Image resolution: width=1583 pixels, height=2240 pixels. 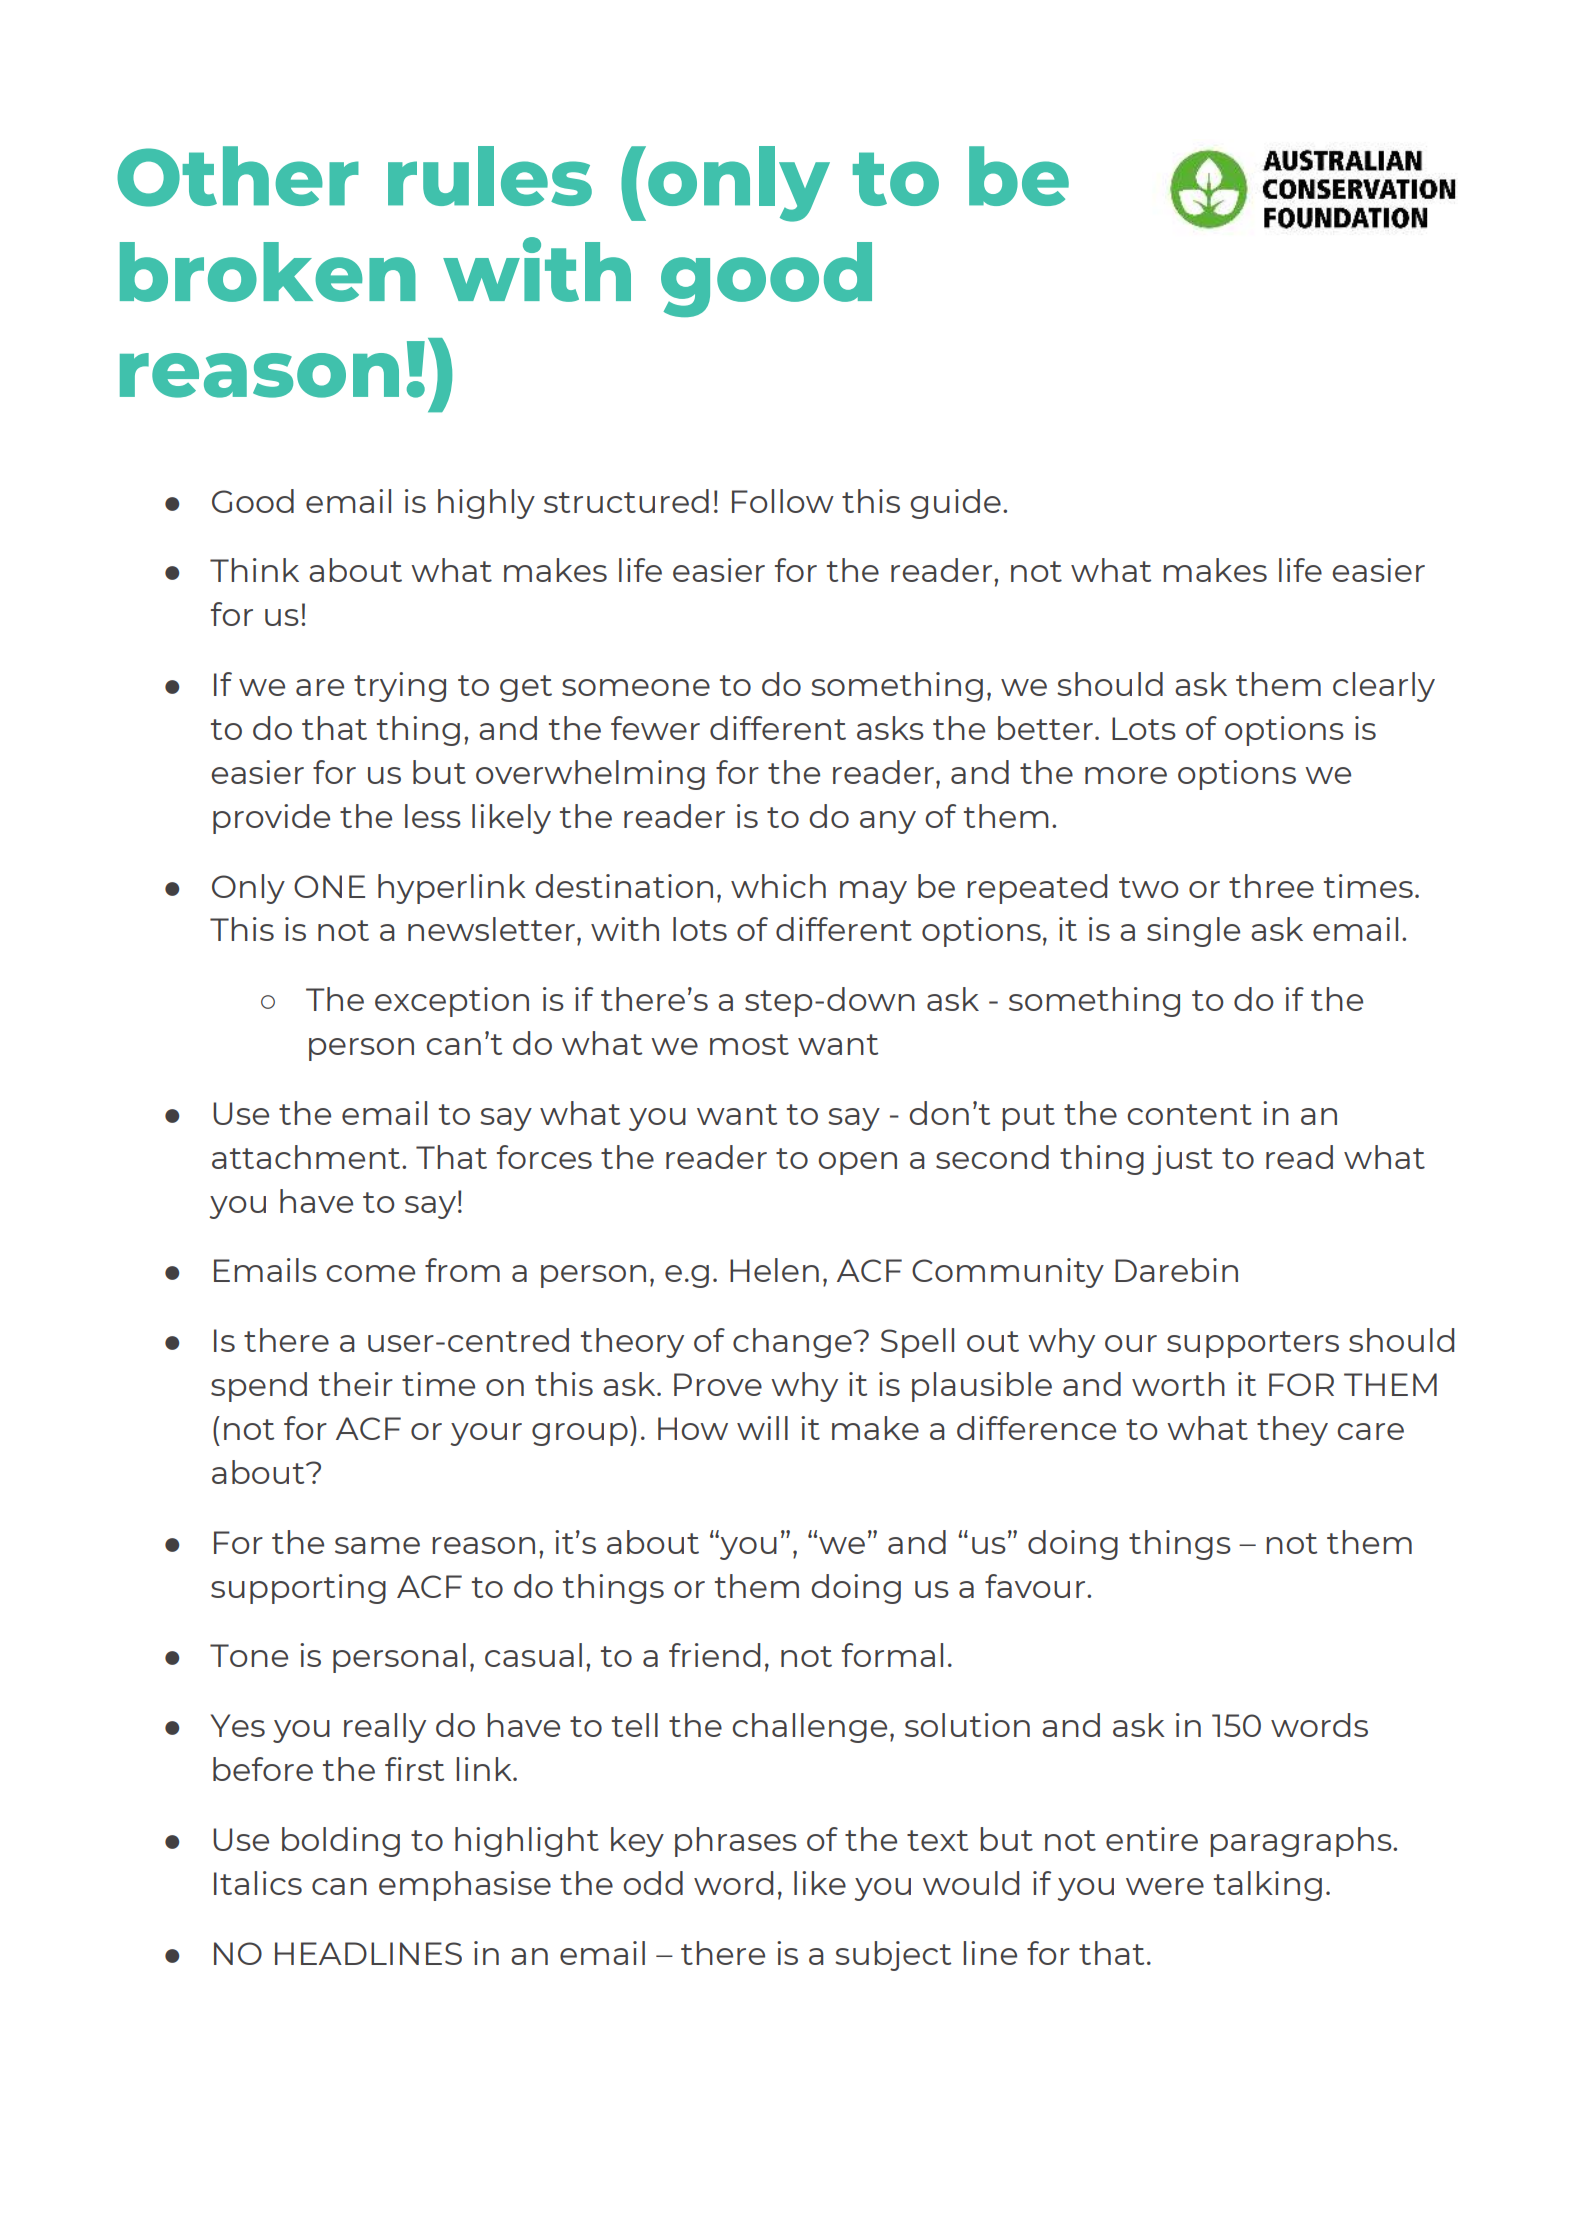 I want to click on broken, so click(x=268, y=272).
